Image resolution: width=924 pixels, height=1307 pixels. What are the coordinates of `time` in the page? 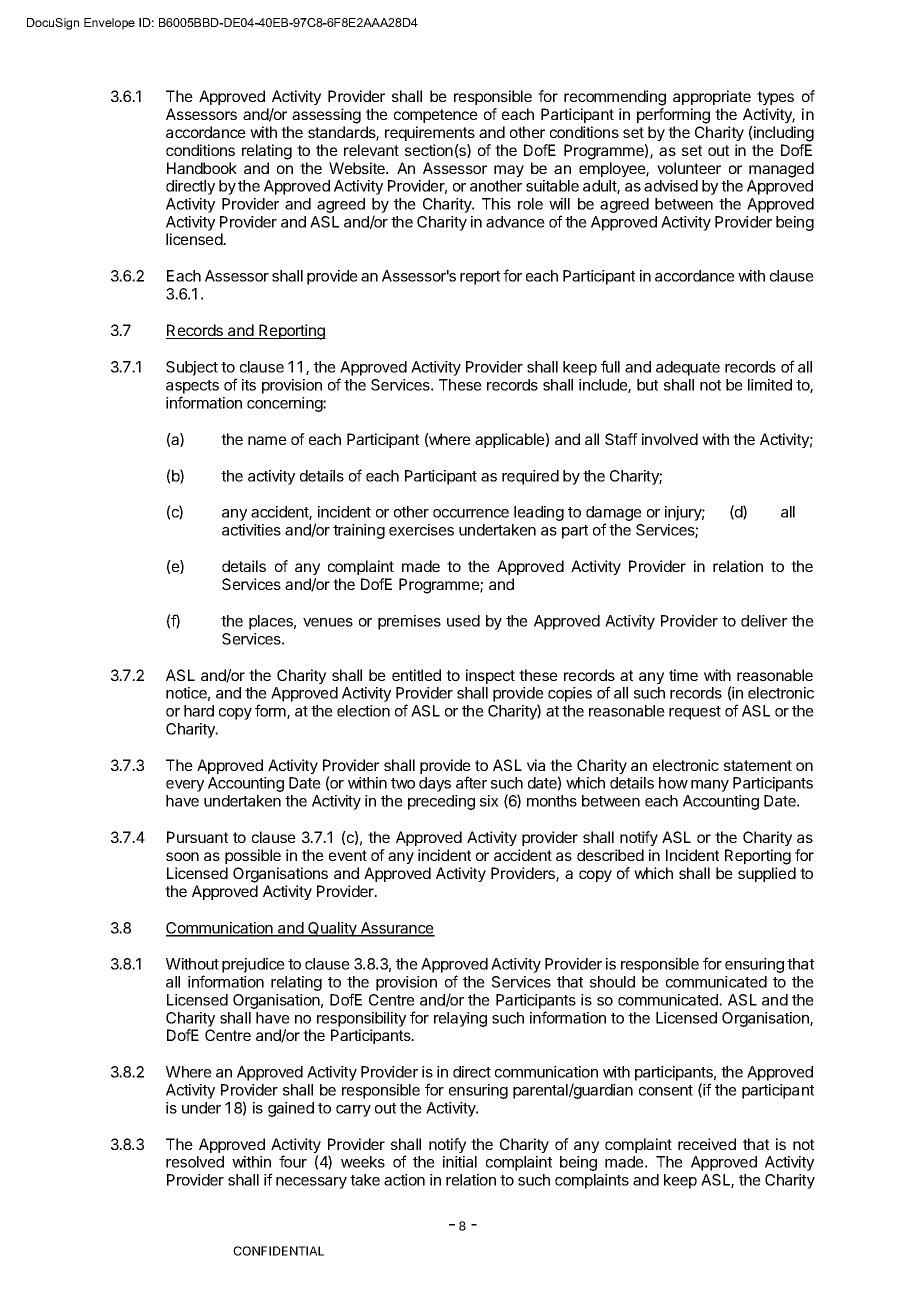 It's located at (683, 675).
